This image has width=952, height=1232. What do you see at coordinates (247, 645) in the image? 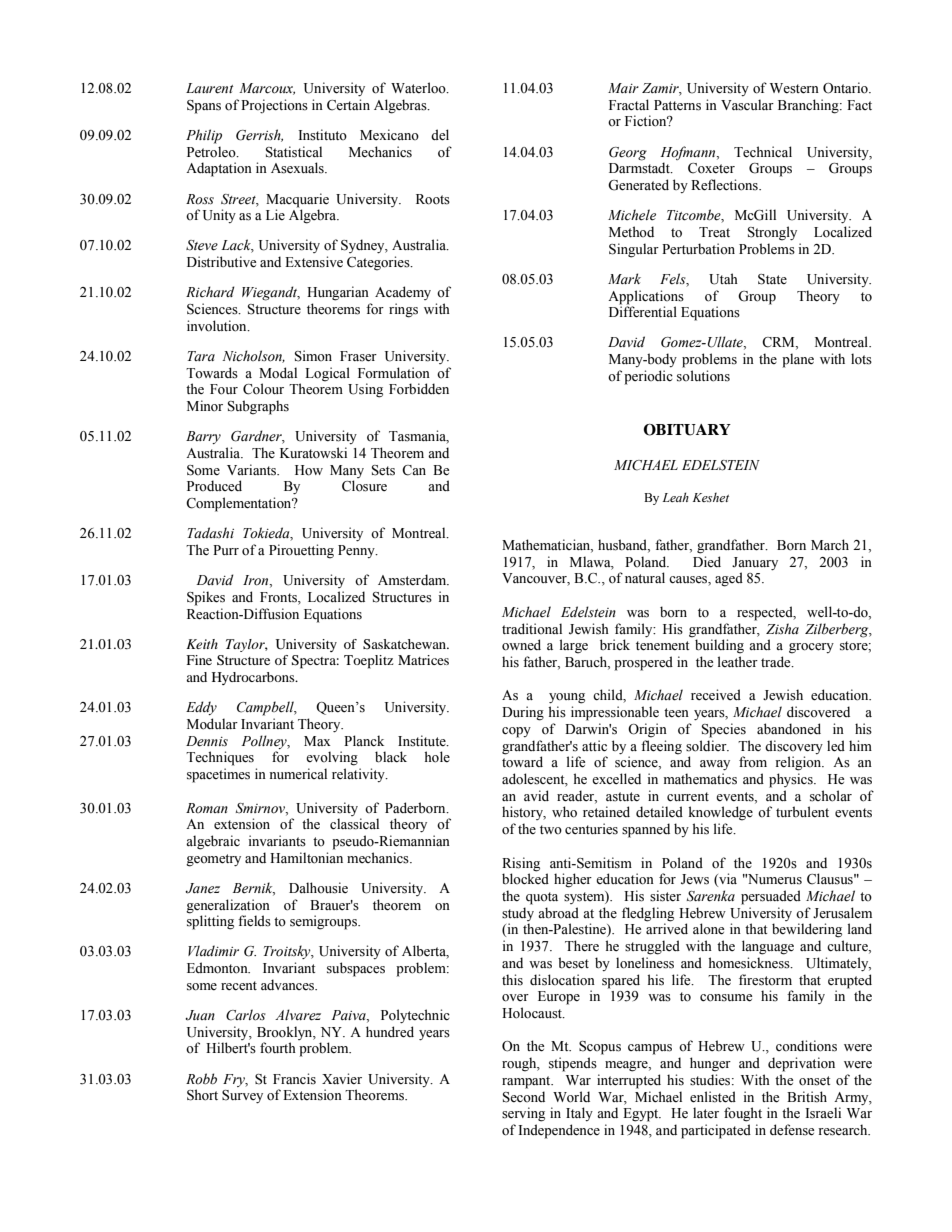
I see `Taylor` at bounding box center [247, 645].
